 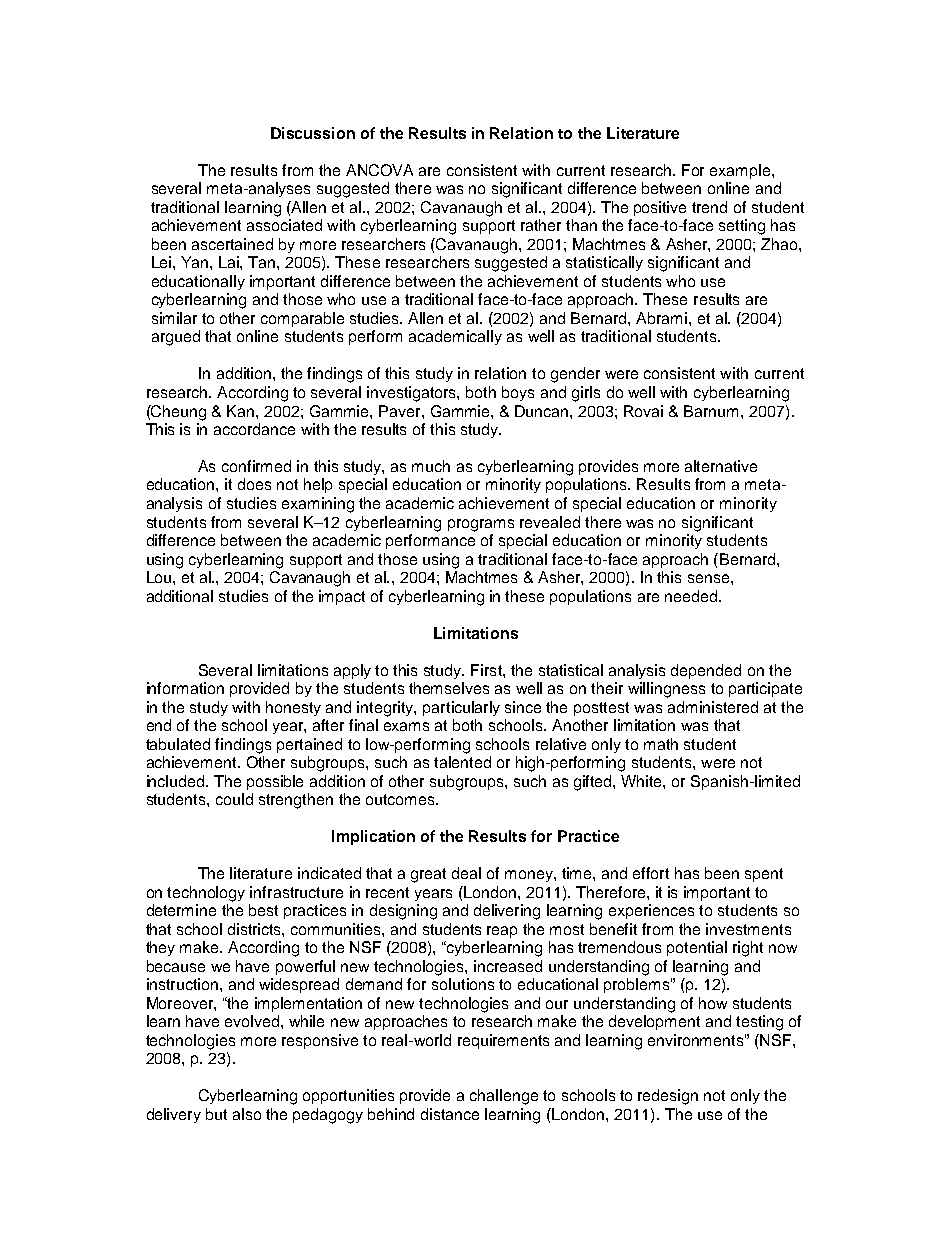 What do you see at coordinates (466, 873) in the document?
I see `deal` at bounding box center [466, 873].
